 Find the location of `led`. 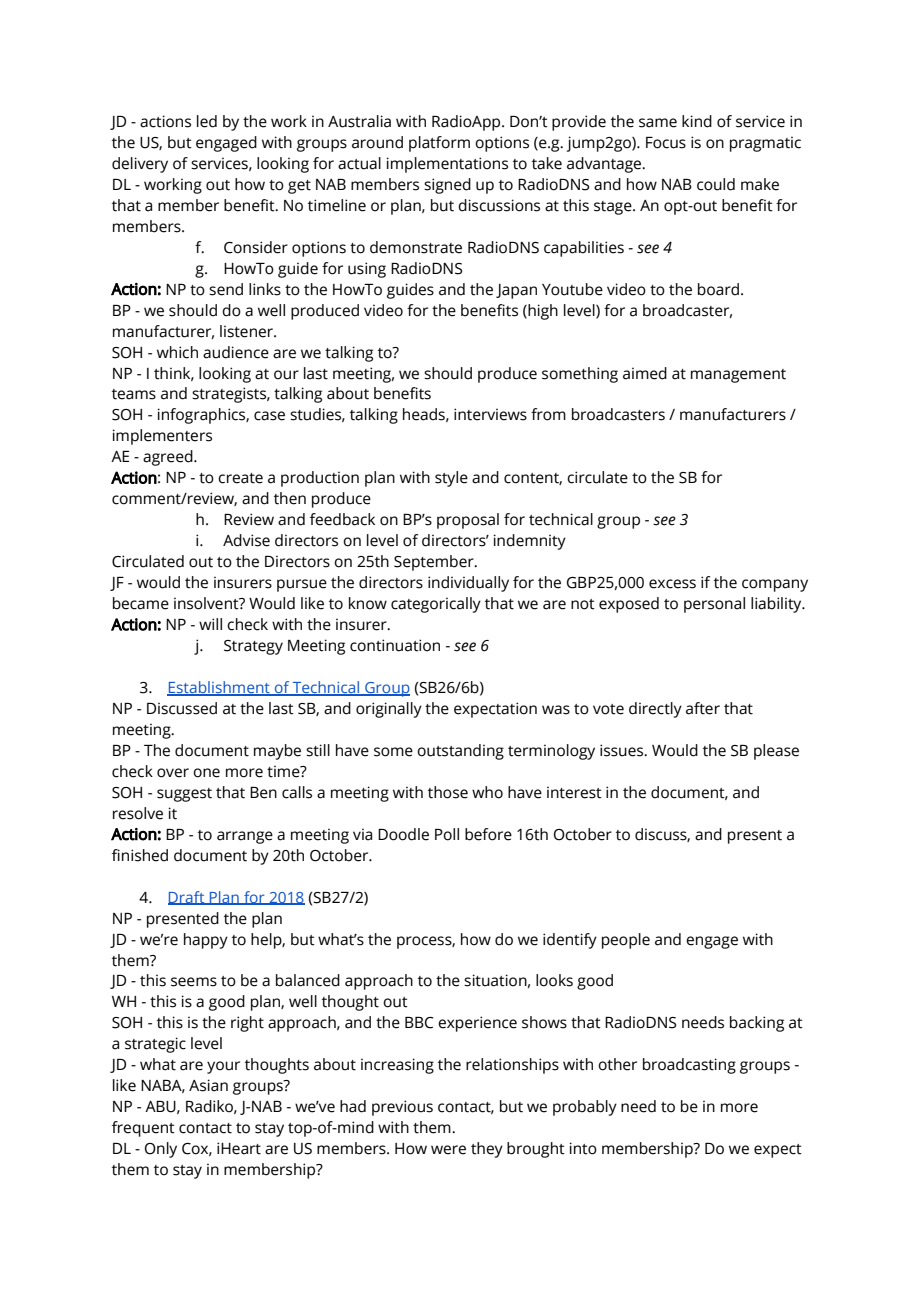

led is located at coordinates (207, 121).
